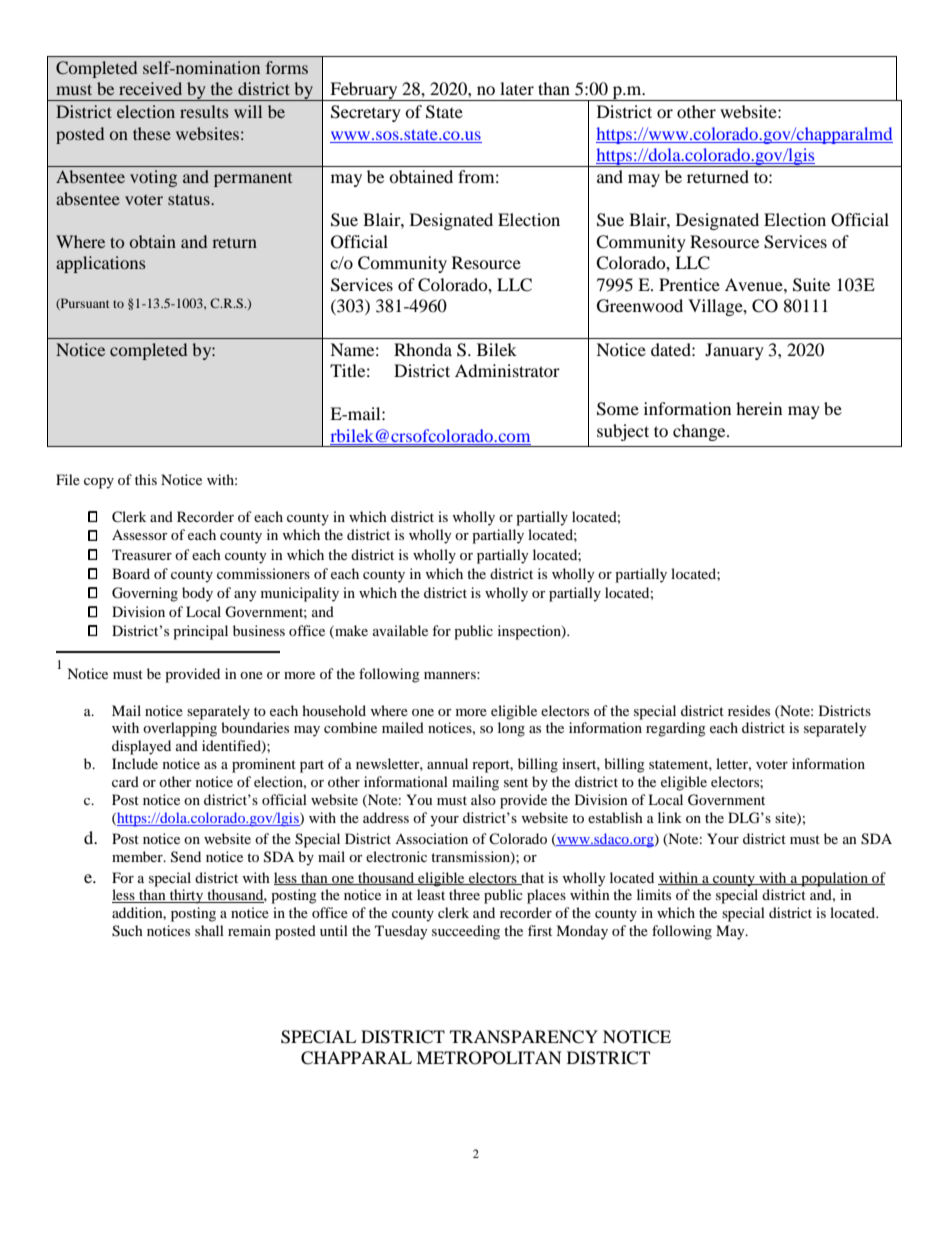  What do you see at coordinates (582, 932) in the screenshot?
I see `Monday` at bounding box center [582, 932].
